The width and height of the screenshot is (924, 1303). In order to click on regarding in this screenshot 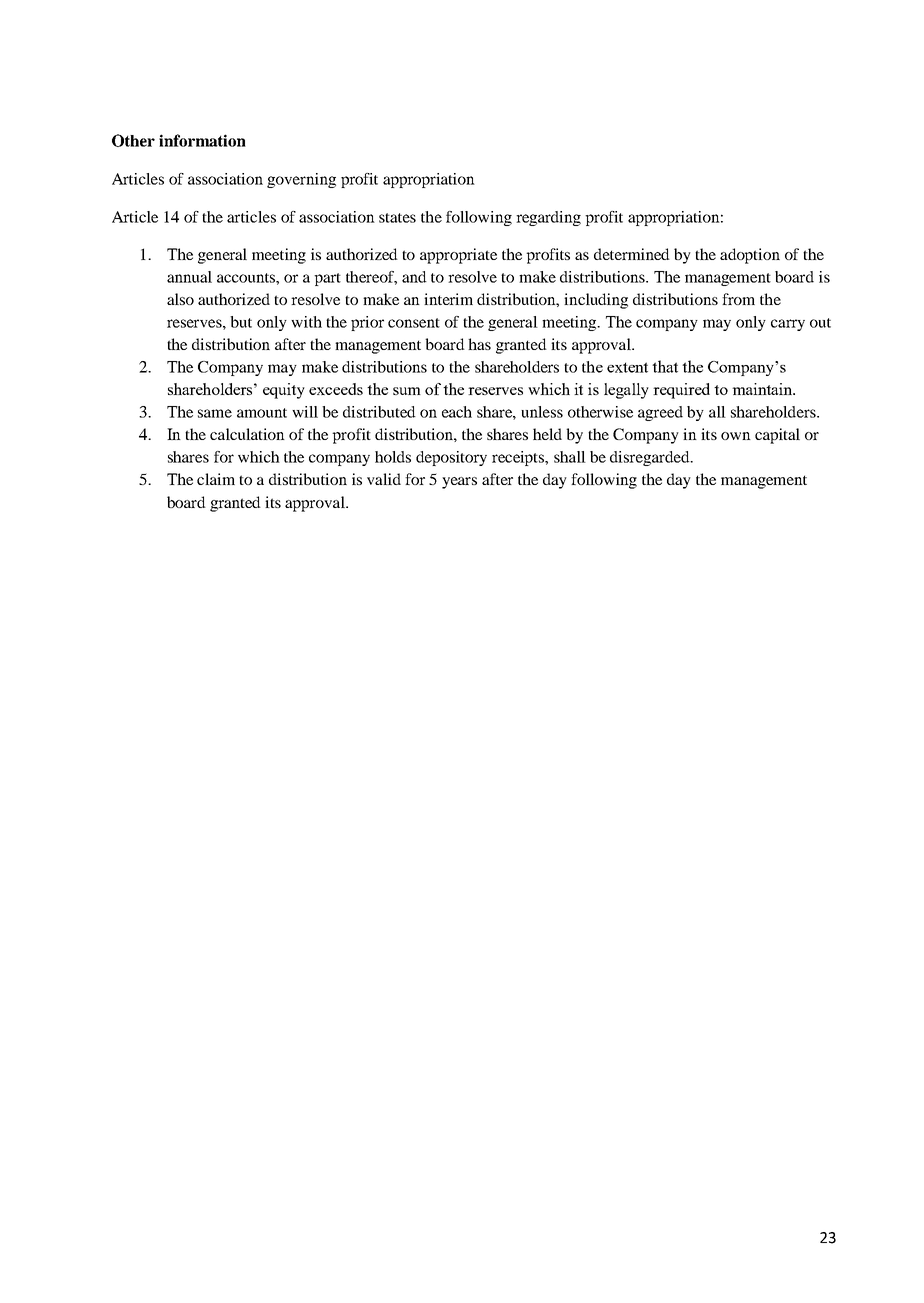, I will do `click(548, 218)`.
